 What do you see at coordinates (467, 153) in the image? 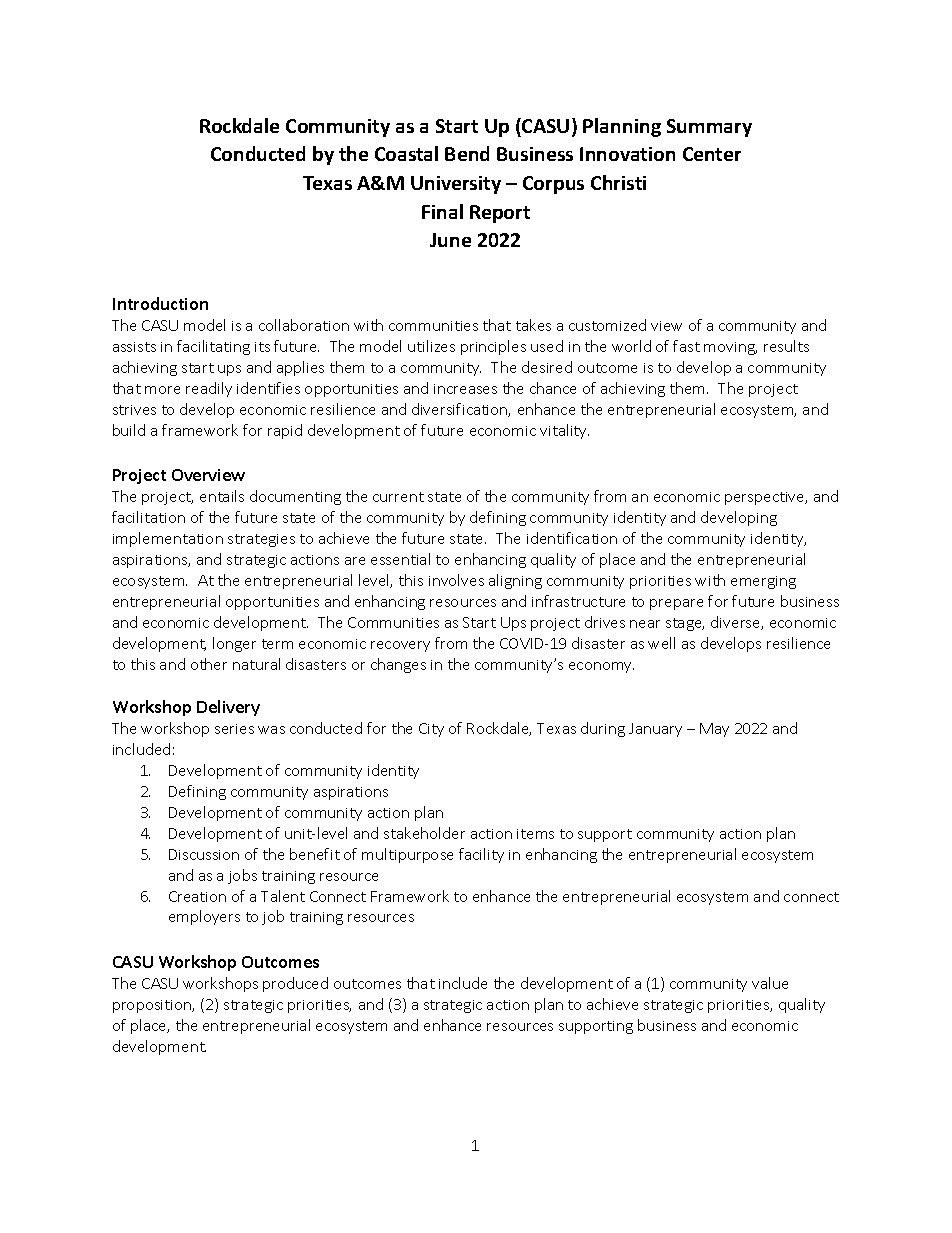
I see `Bend` at bounding box center [467, 153].
